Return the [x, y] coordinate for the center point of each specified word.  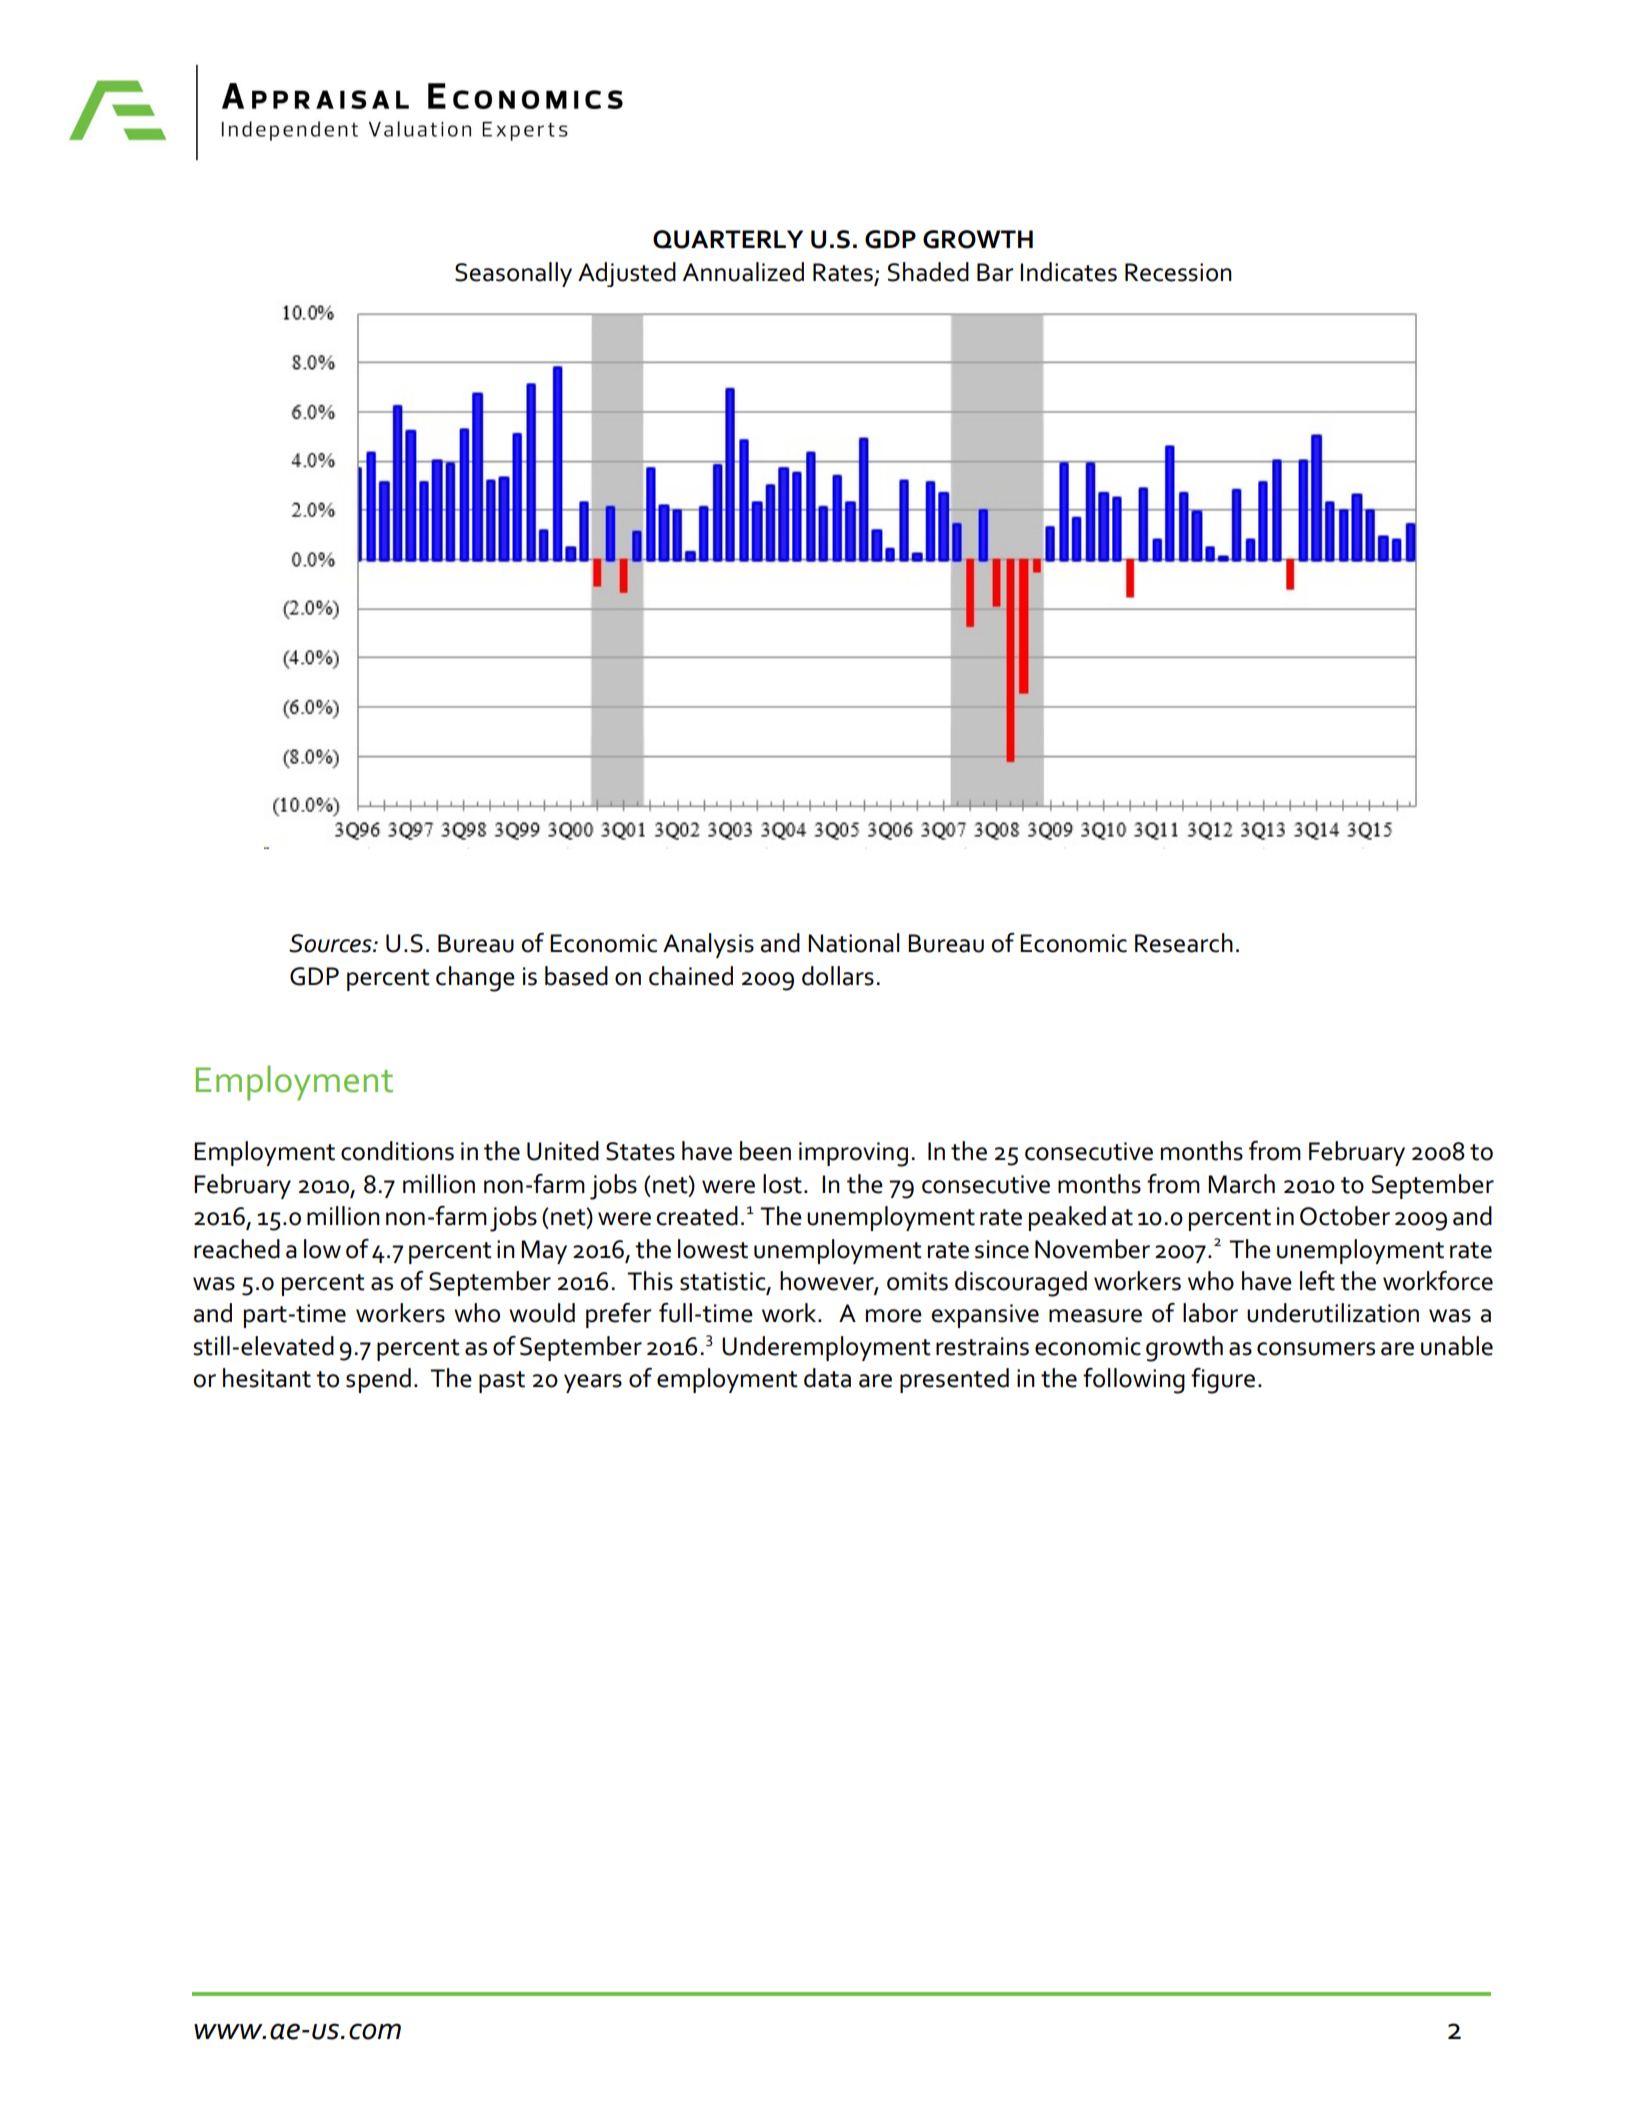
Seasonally [513, 274]
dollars [838, 976]
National [854, 943]
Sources [331, 943]
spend [378, 1380]
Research [1184, 943]
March [1241, 1184]
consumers [1316, 1349]
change [475, 979]
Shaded [928, 272]
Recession [1178, 272]
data [827, 1378]
